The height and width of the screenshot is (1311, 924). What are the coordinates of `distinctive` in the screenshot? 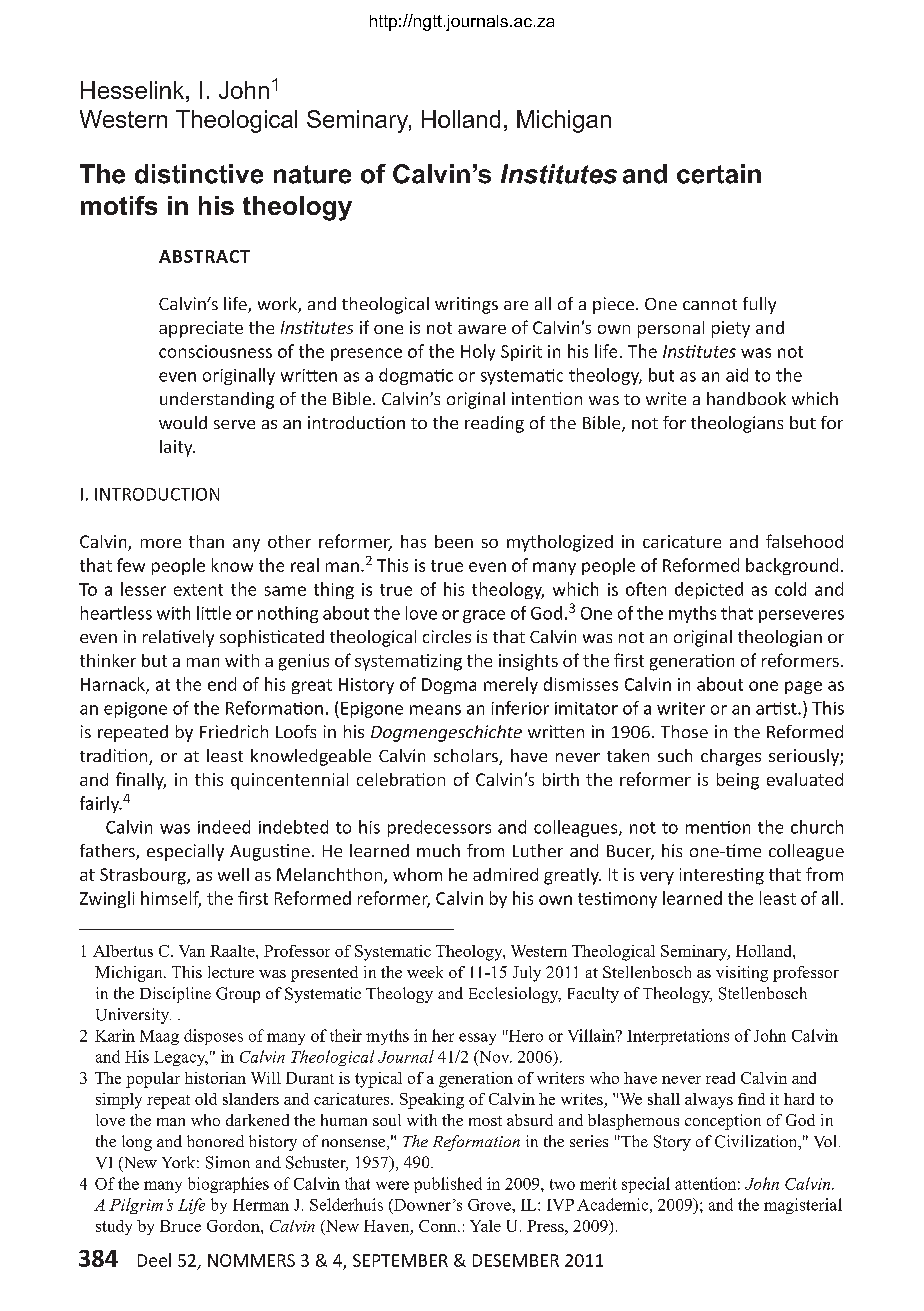 It's located at (199, 174).
